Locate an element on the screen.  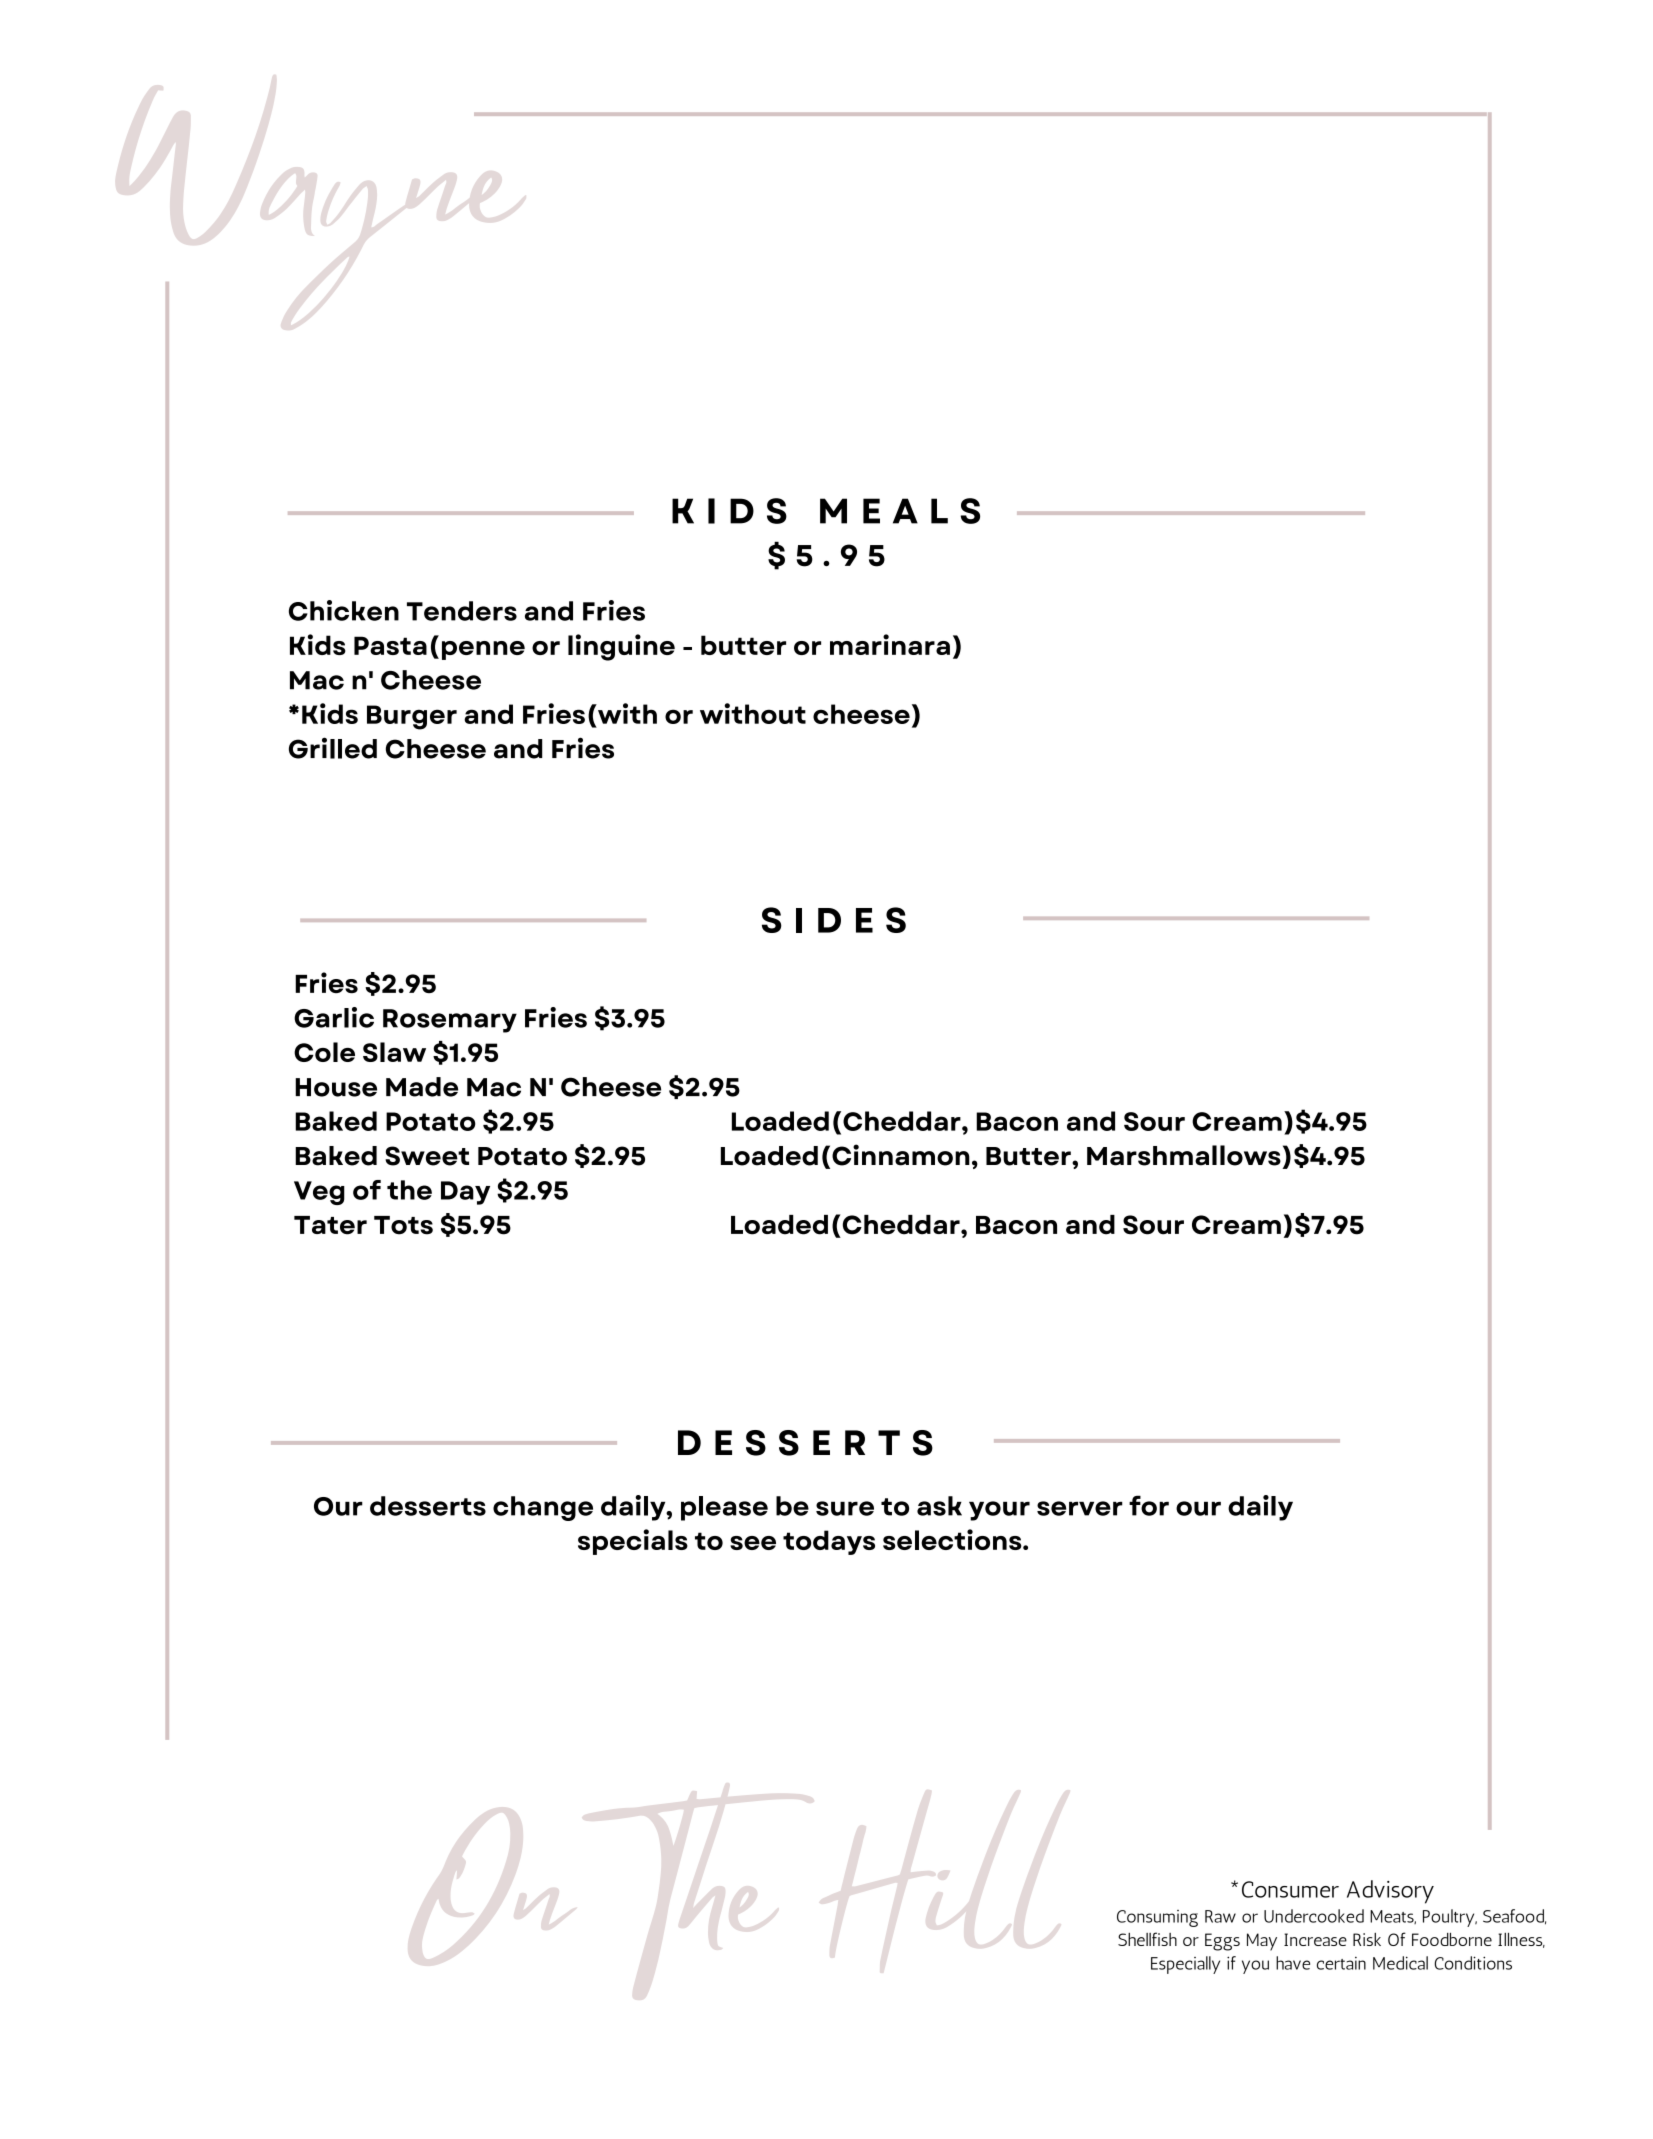
Wayne is located at coordinates (347, 223).
